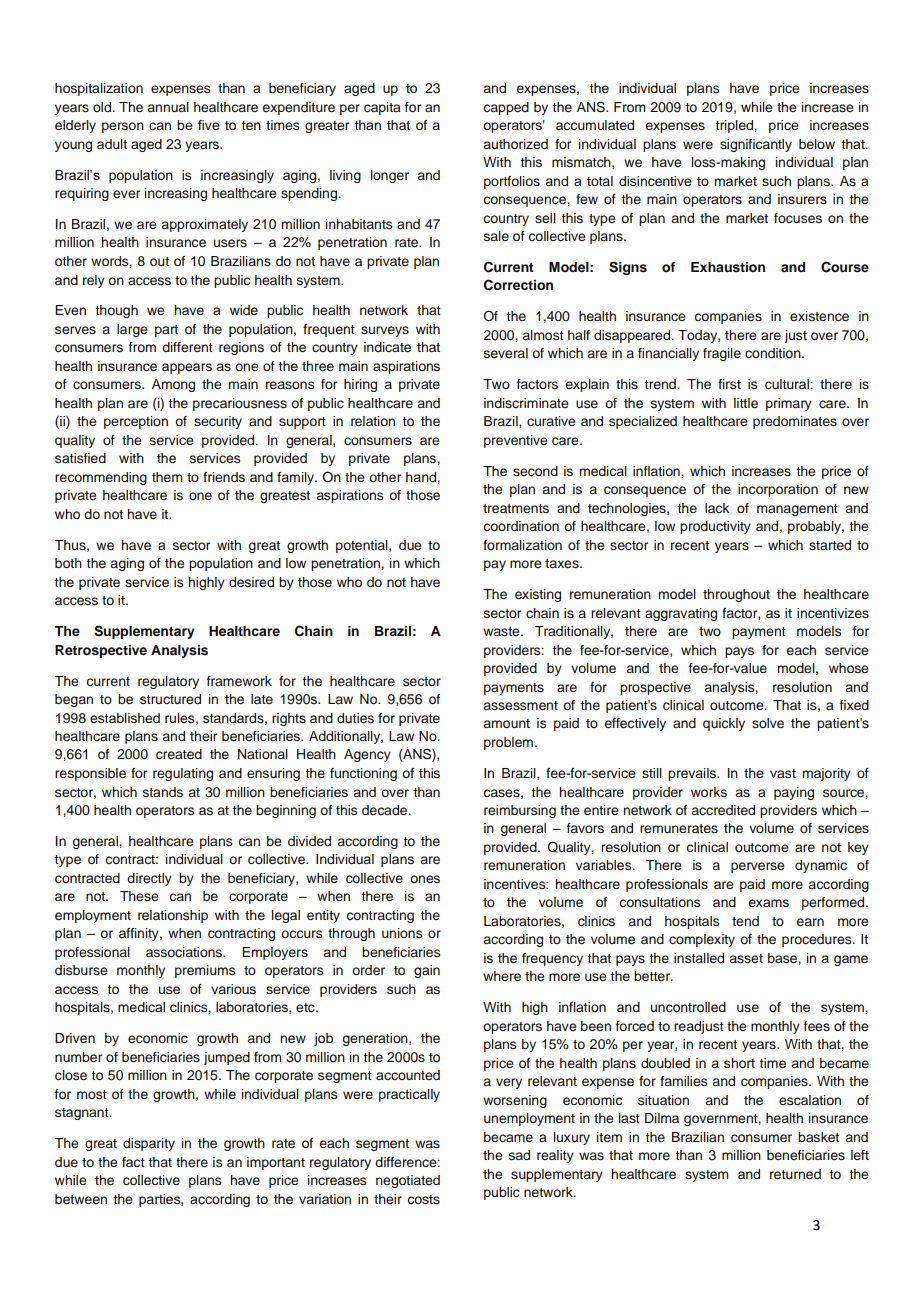  I want to click on asset, so click(746, 958).
